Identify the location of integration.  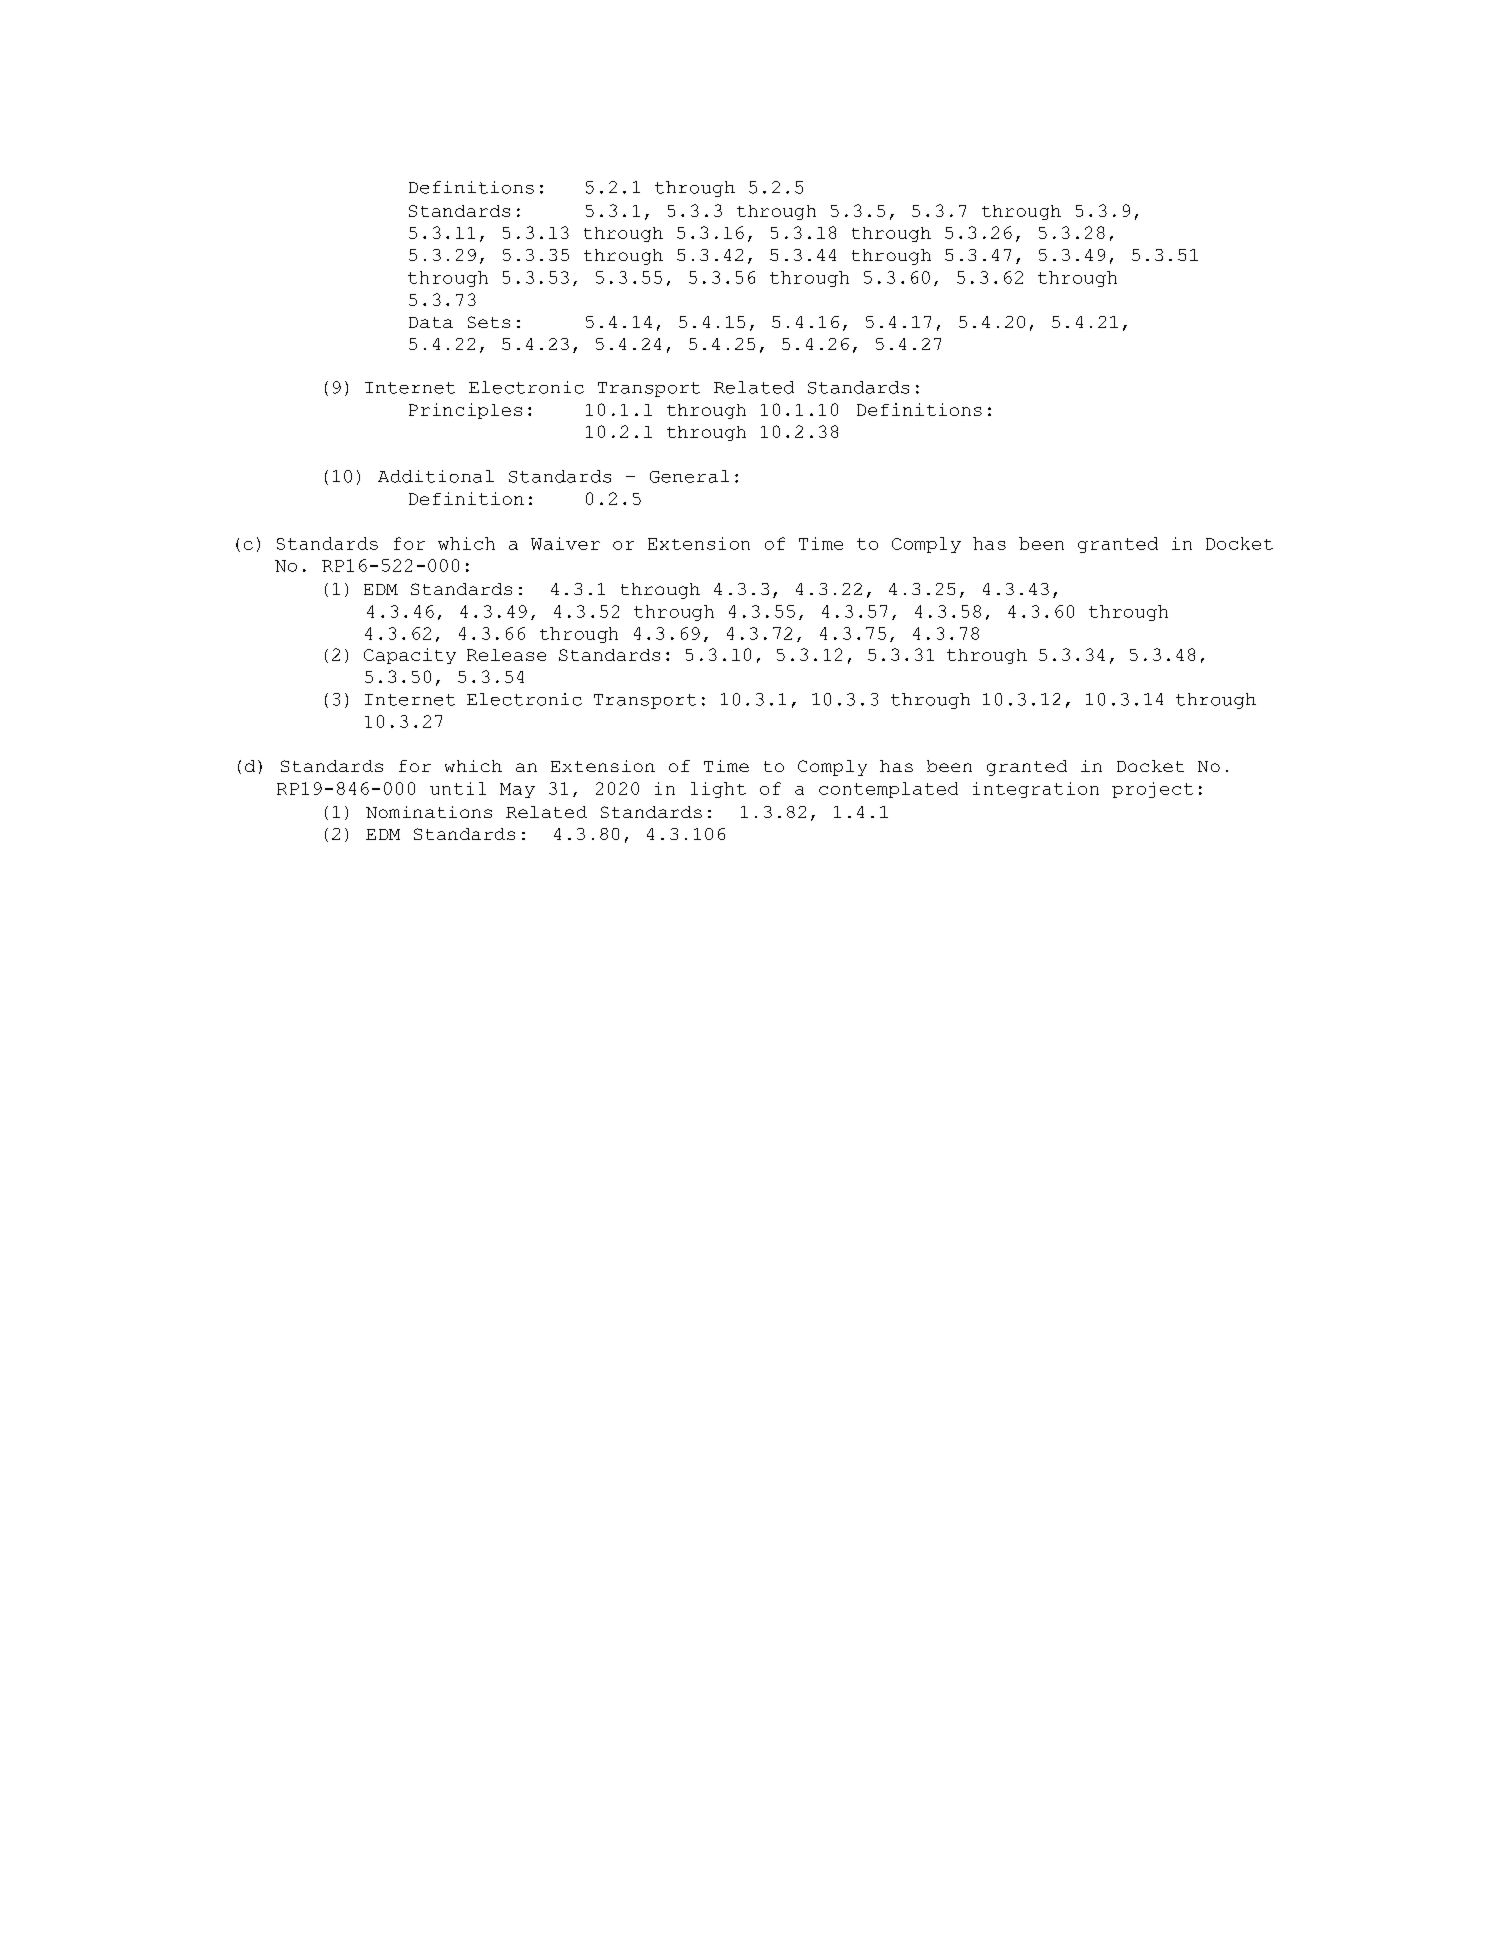
(1036, 790).
